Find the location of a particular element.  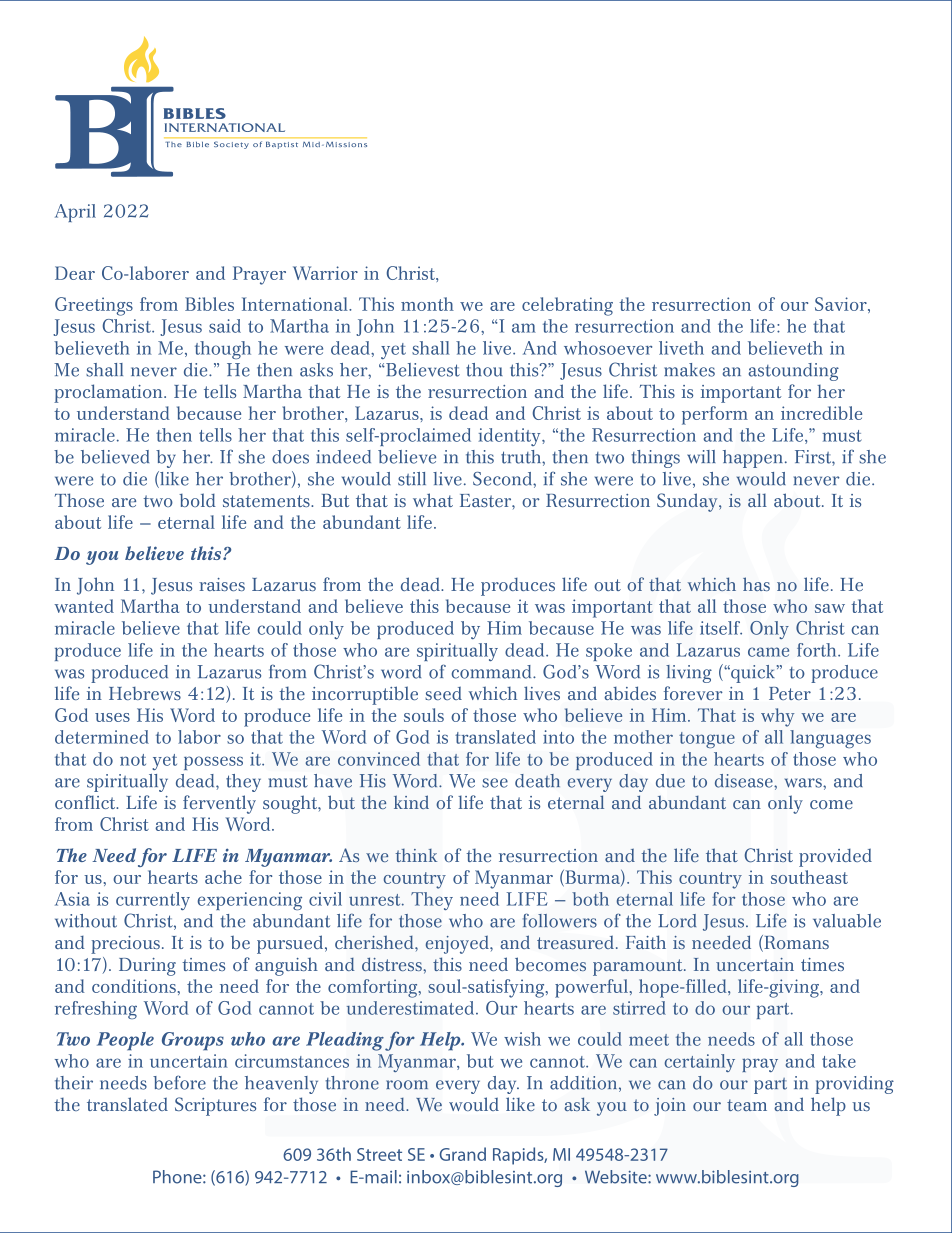

bold is located at coordinates (197, 500).
